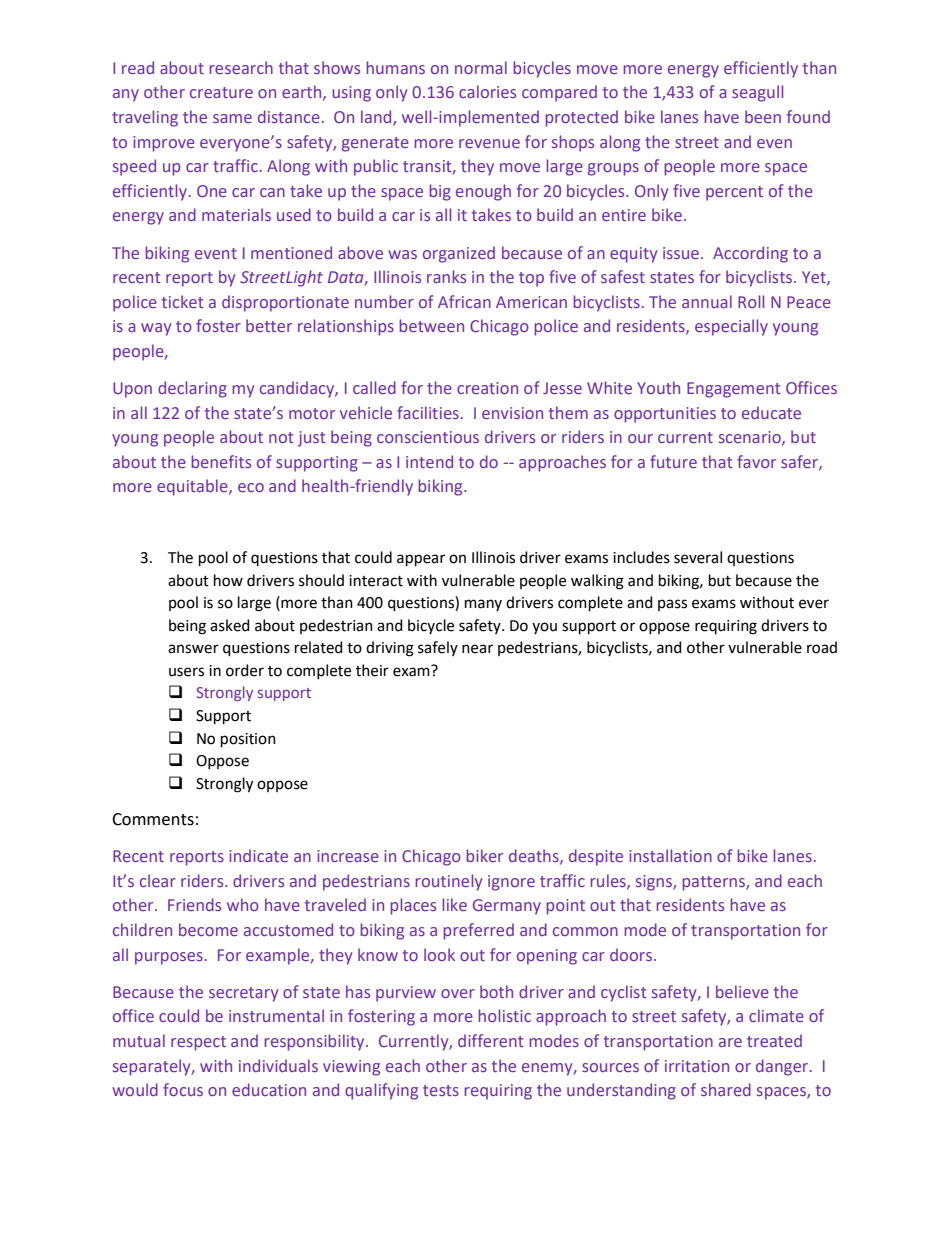  Describe the element at coordinates (421, 560) in the screenshot. I see `appear` at that location.
